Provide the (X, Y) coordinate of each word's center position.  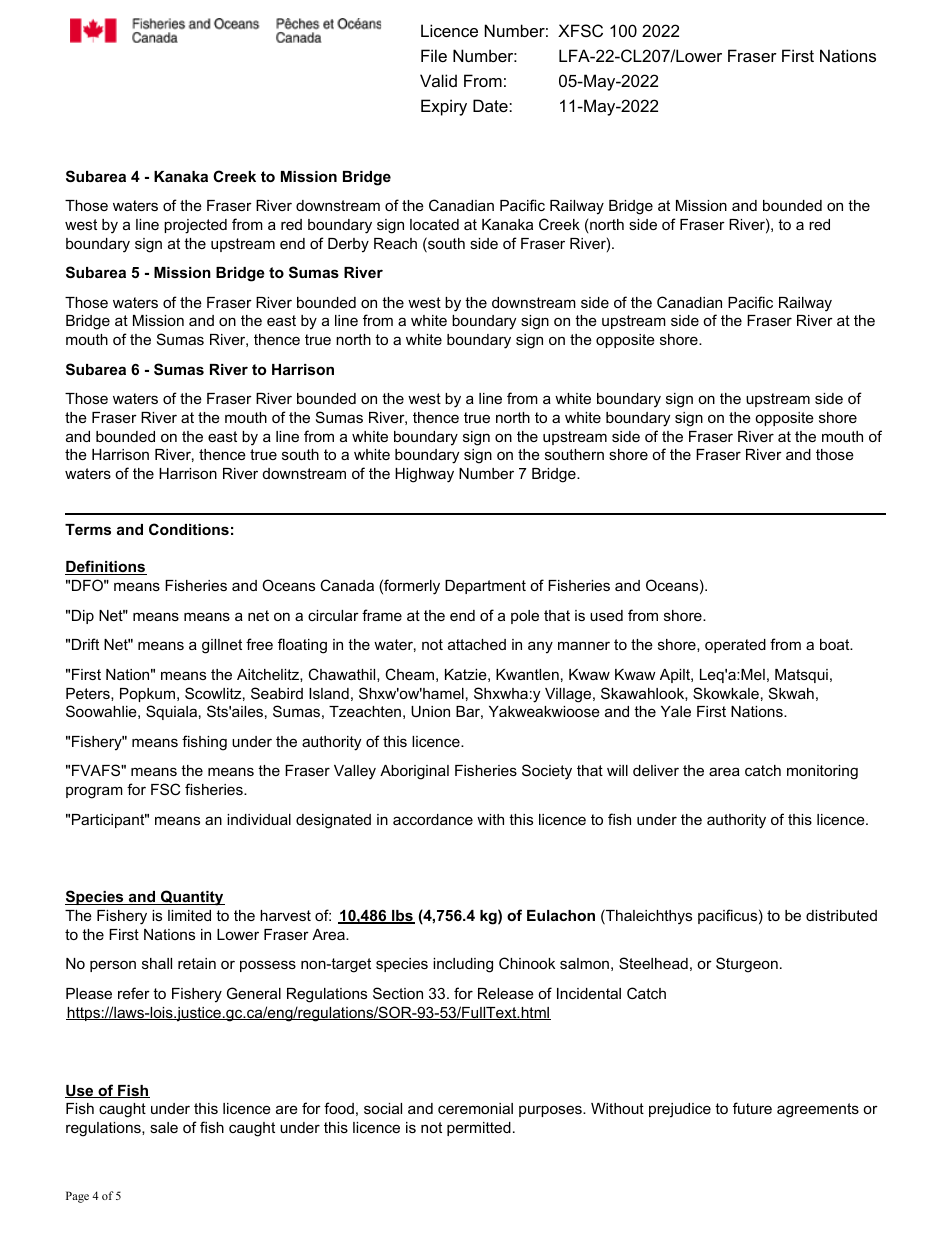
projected (195, 226)
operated (735, 646)
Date (491, 105)
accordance (433, 819)
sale (164, 1127)
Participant (109, 821)
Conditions (189, 529)
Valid (438, 80)
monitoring (822, 772)
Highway (424, 475)
